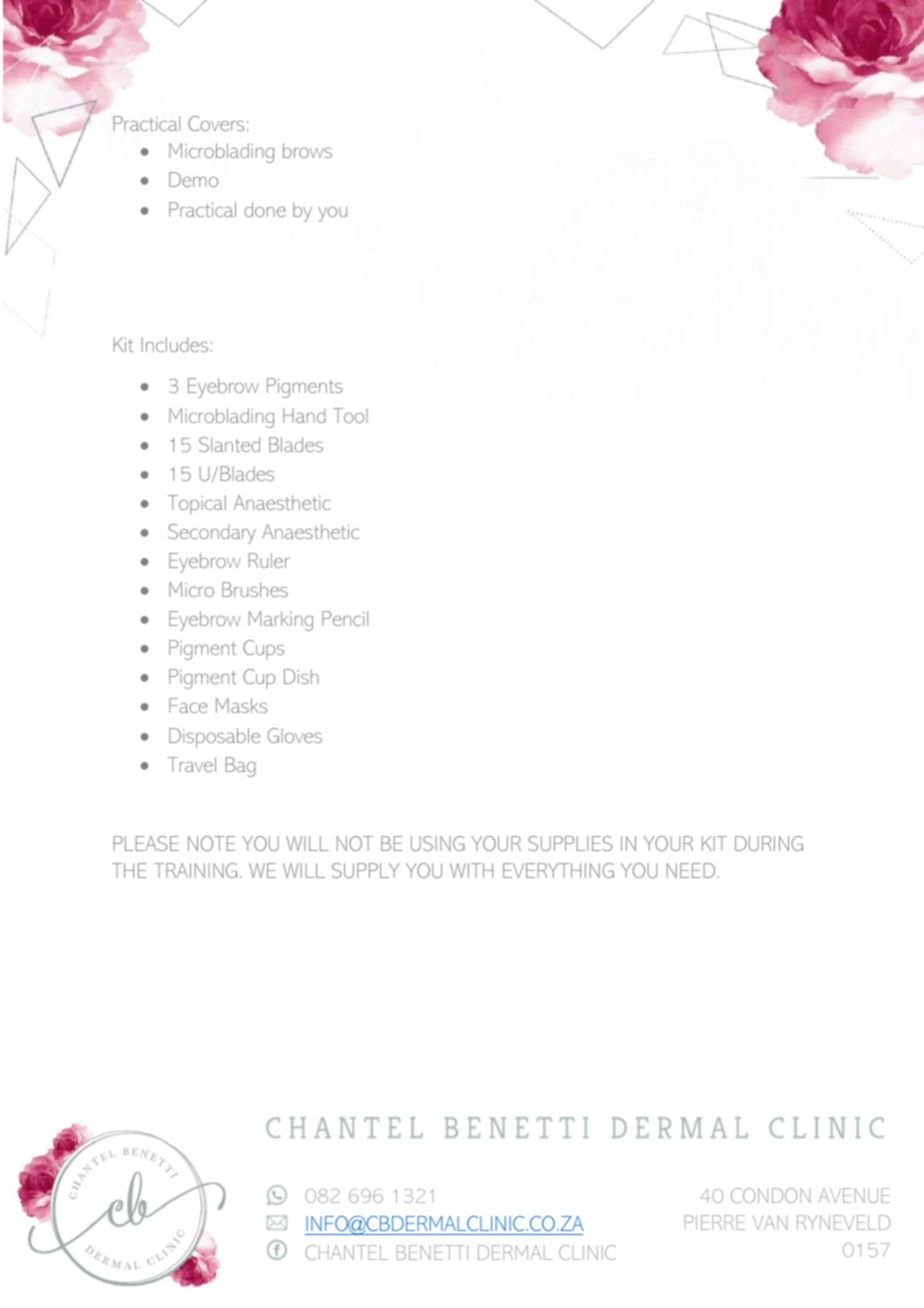  Describe the element at coordinates (346, 1252) in the screenshot. I see `CHANTEL` at that location.
